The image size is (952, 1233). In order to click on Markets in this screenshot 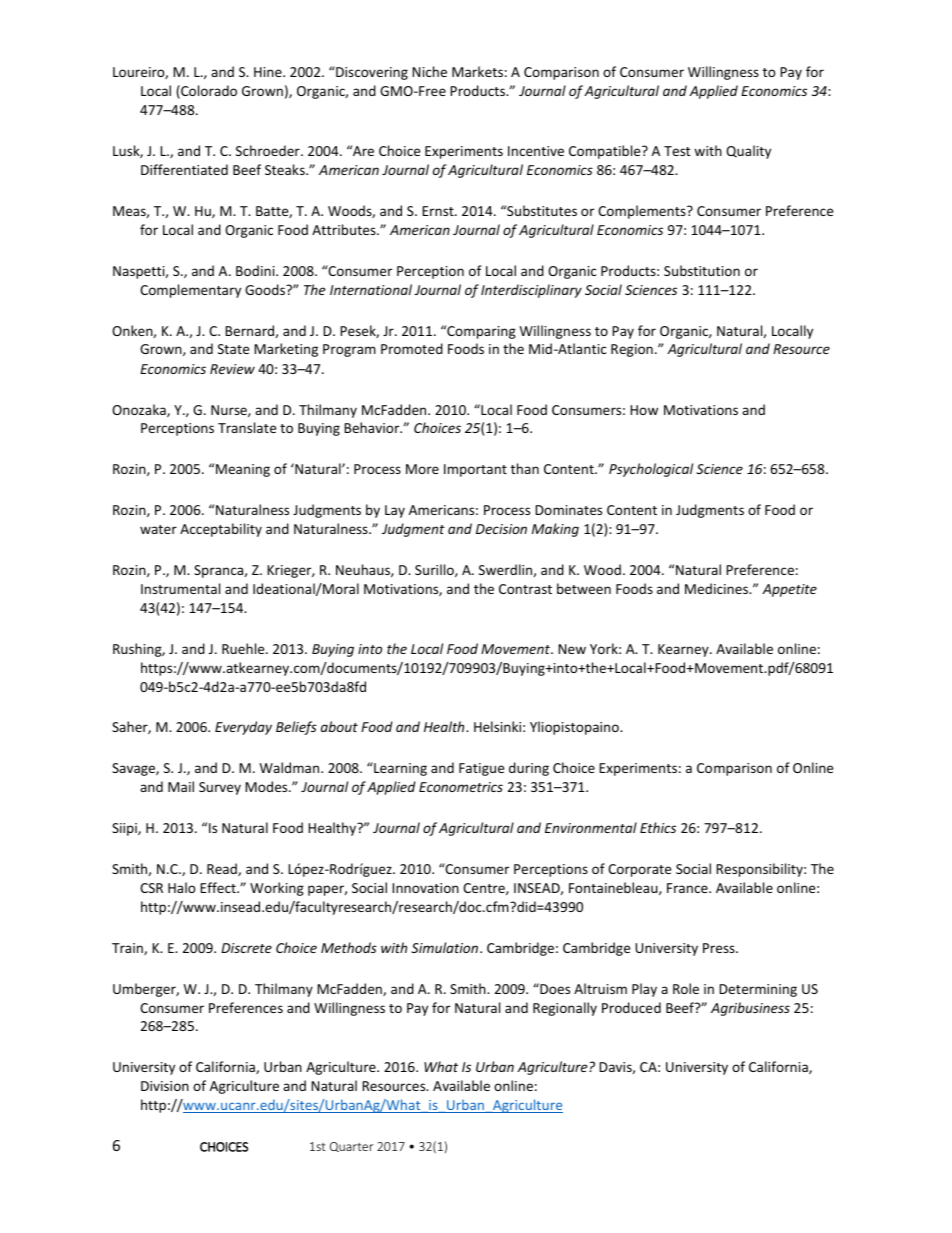, I will do `click(477, 71)`.
